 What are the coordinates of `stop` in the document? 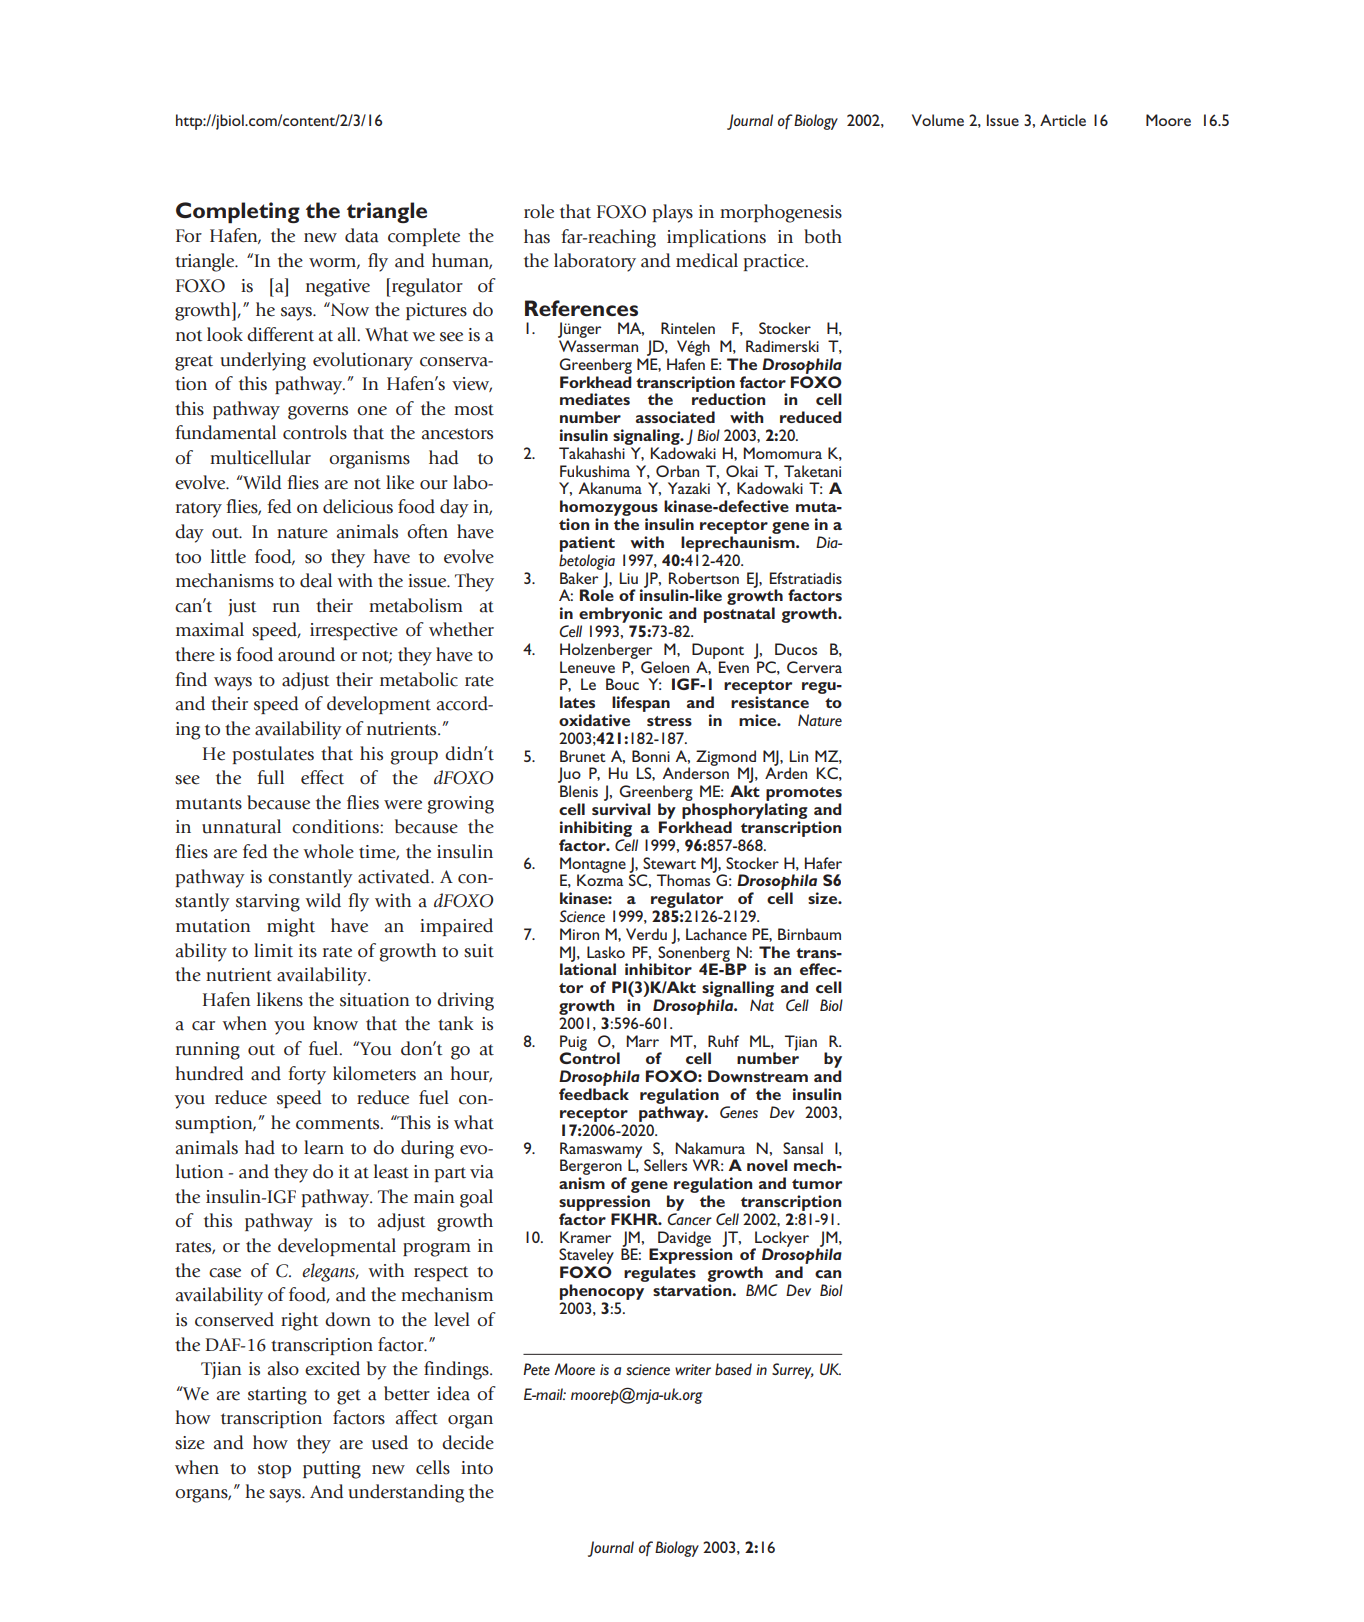 It's located at (274, 1470).
